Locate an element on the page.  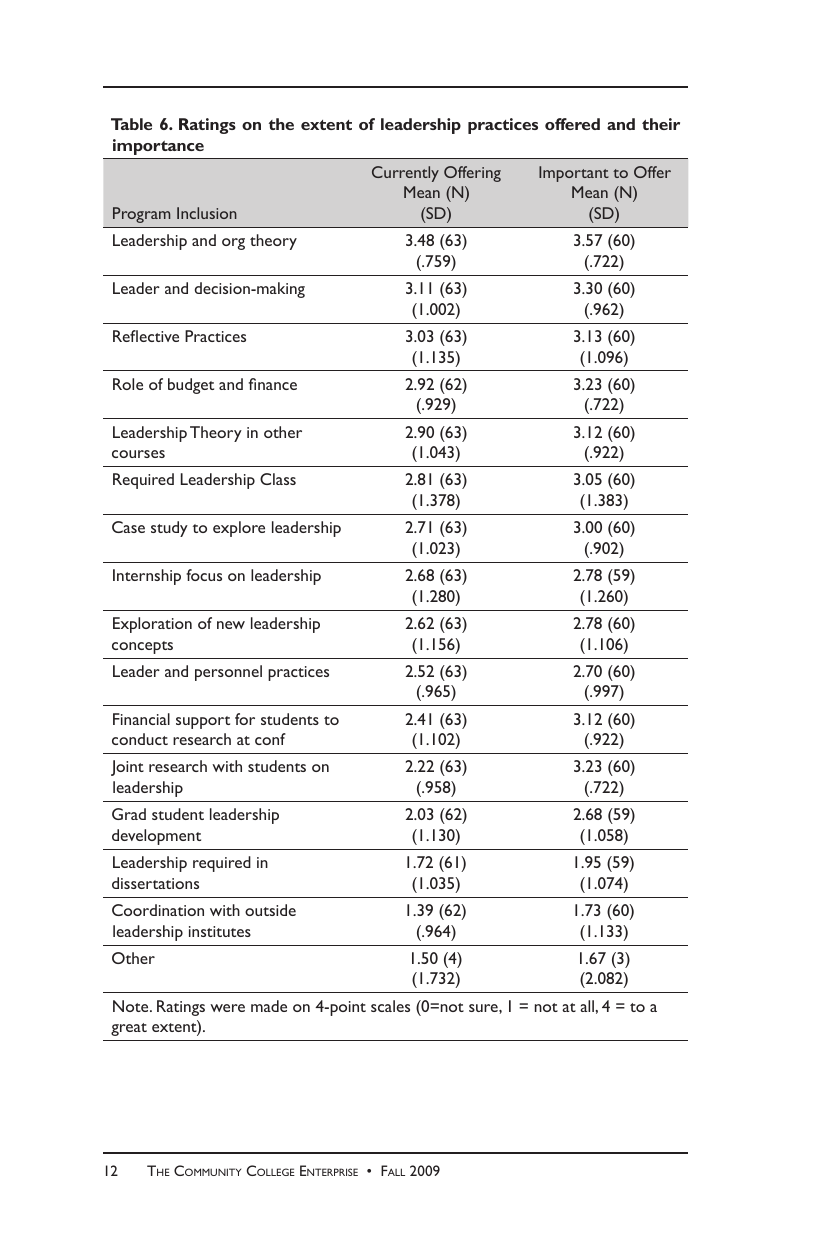
Currently is located at coordinates (405, 174).
